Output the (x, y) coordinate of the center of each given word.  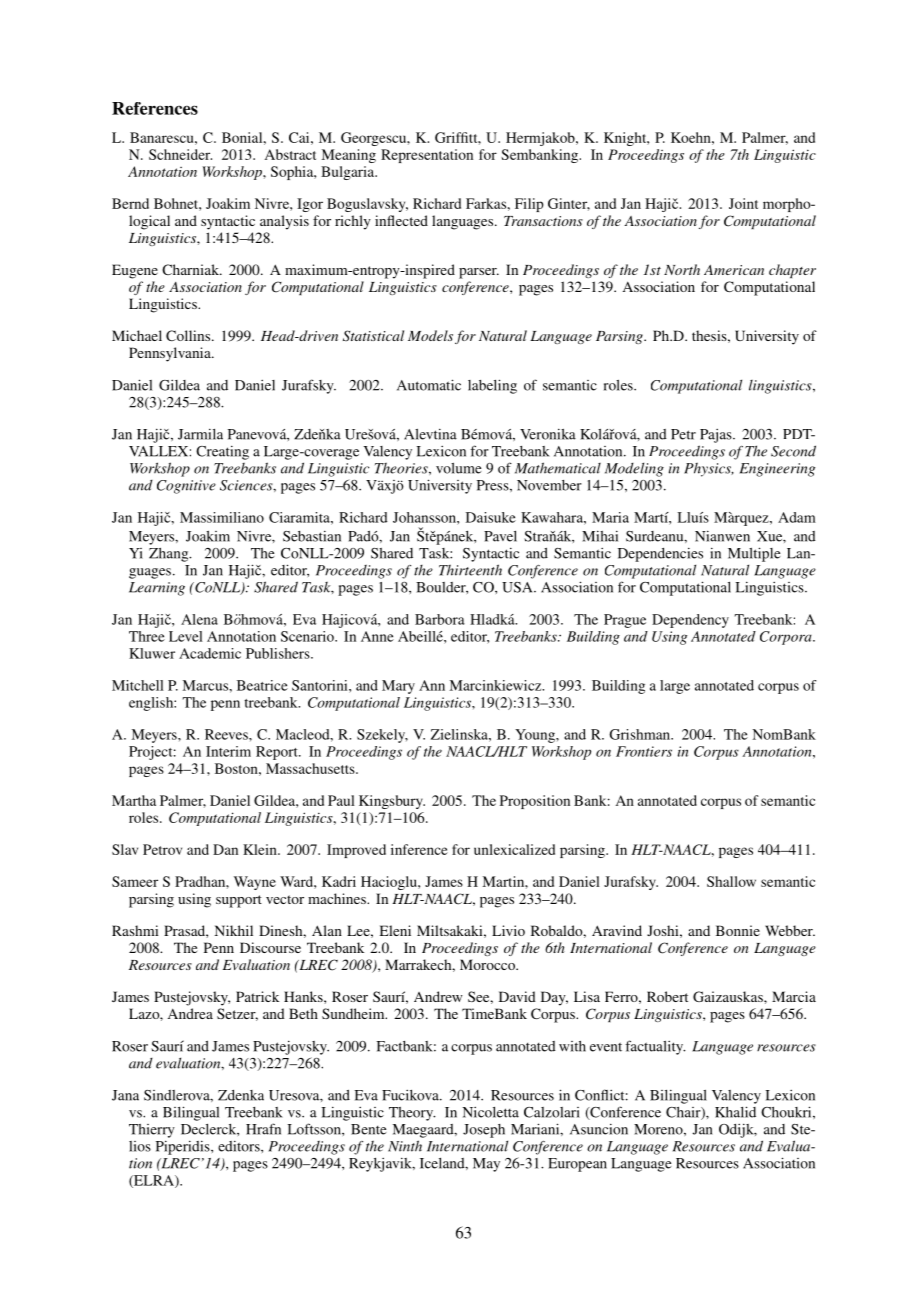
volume (459, 468)
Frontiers (644, 751)
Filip (529, 205)
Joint (743, 203)
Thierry (152, 1131)
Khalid (735, 1112)
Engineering (777, 470)
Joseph (484, 1131)
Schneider (180, 154)
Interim (228, 751)
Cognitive (186, 487)
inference (419, 849)
